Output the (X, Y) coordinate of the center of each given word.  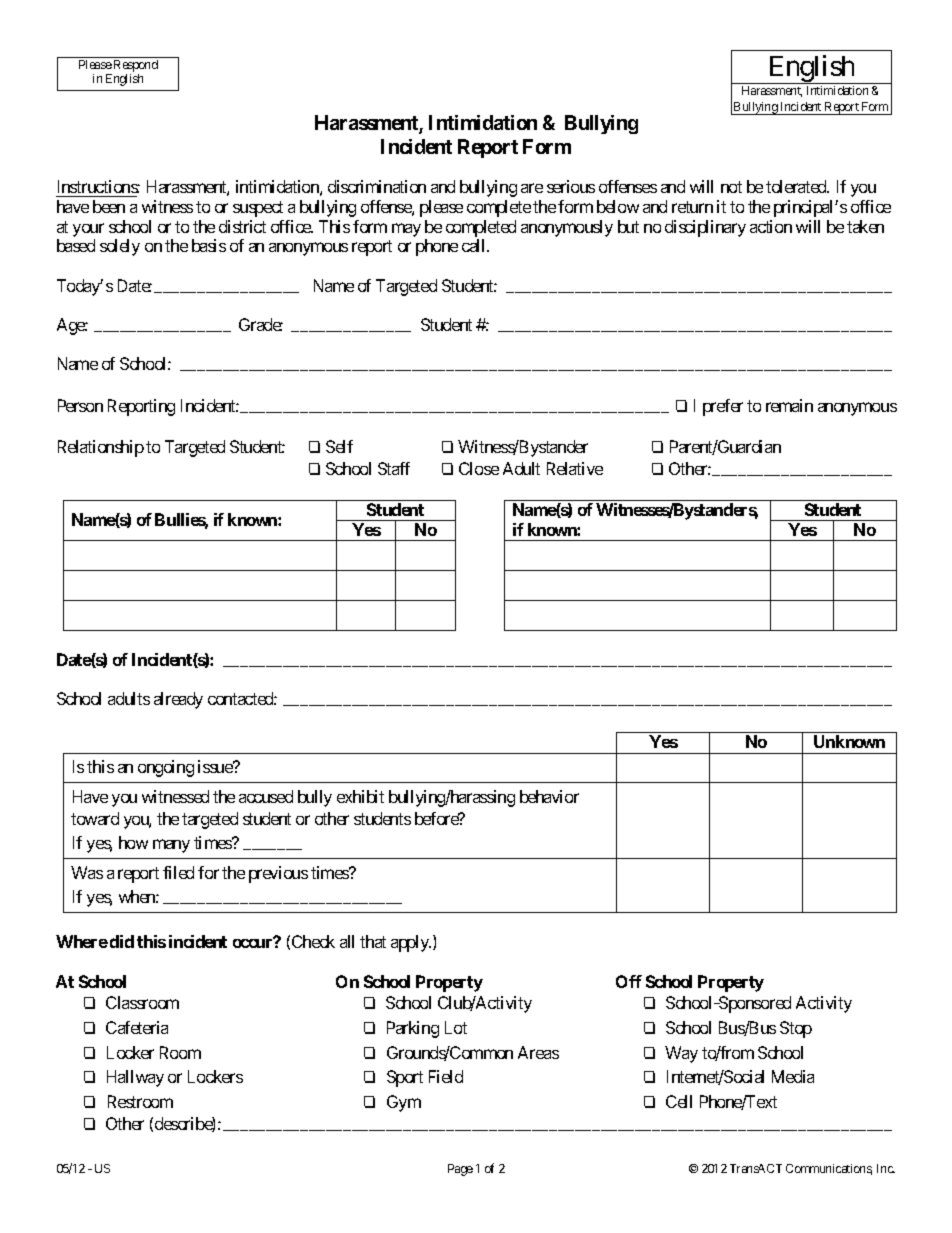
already (178, 700)
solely (120, 247)
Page (460, 1170)
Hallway (135, 1078)
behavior (549, 796)
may (406, 230)
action (771, 226)
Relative (575, 468)
